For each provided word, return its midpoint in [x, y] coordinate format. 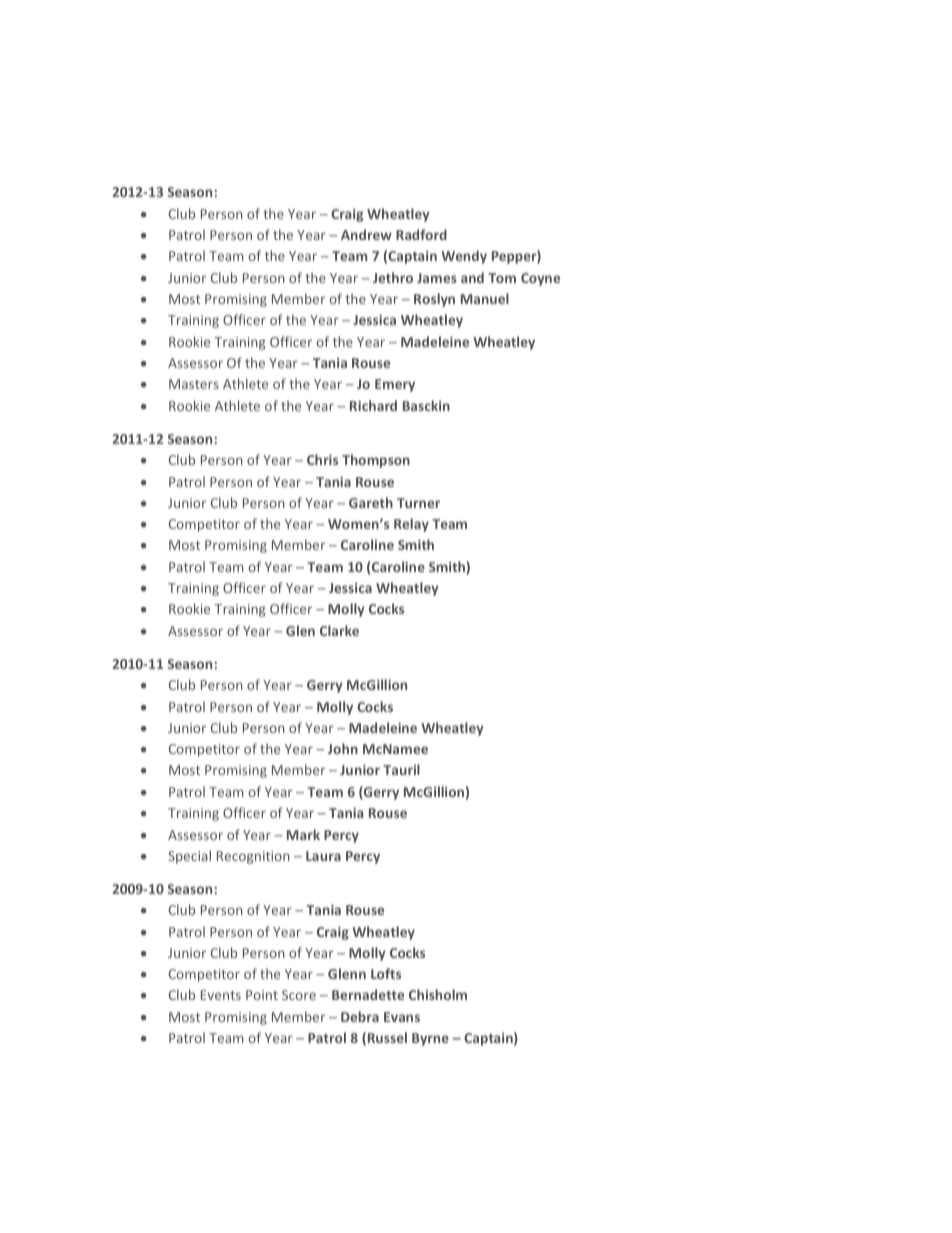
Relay [411, 525]
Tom [502, 278]
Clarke [339, 630]
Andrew [366, 234]
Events [221, 995]
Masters [194, 384]
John [343, 748]
